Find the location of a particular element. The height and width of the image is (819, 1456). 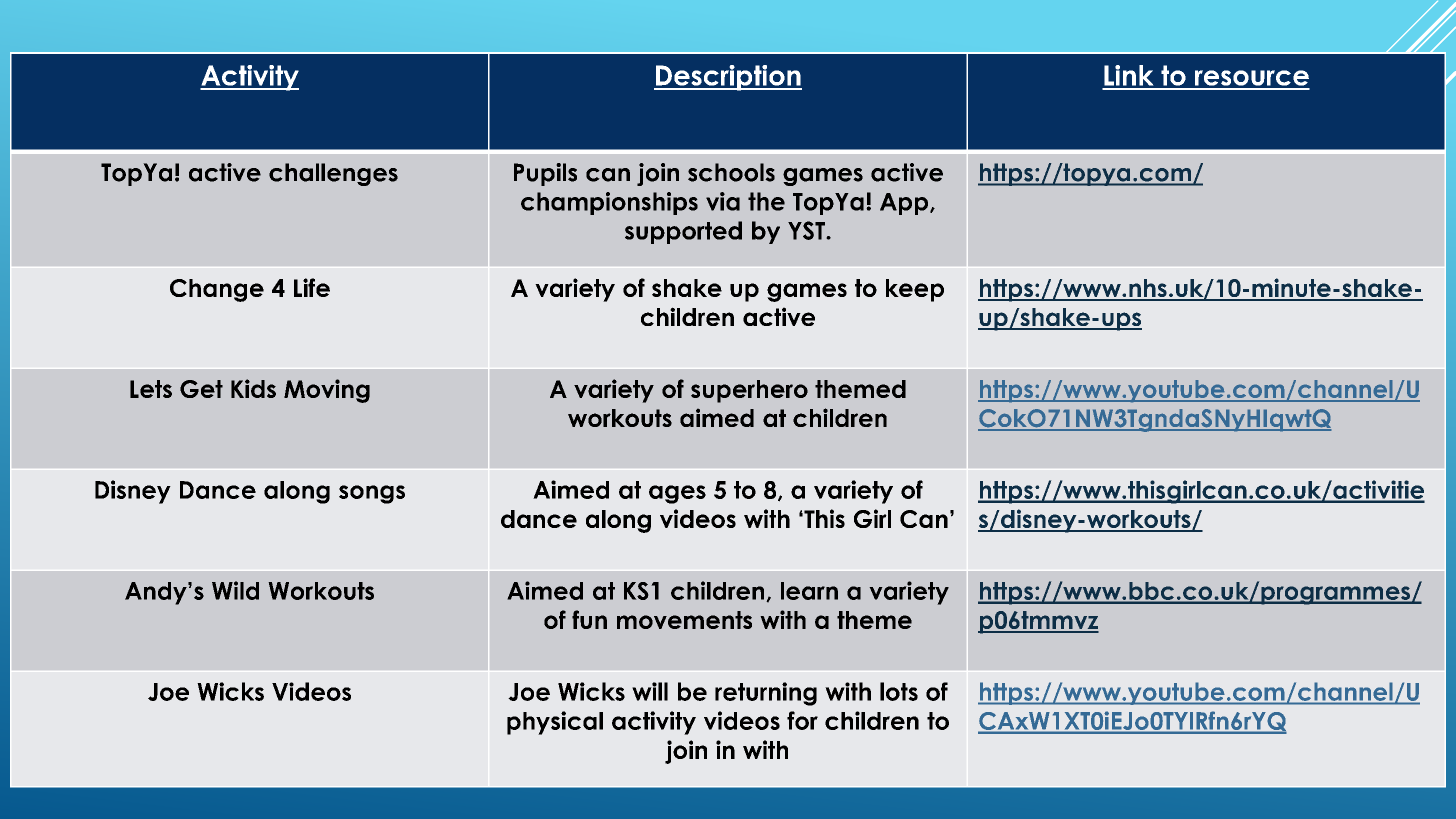

Kids is located at coordinates (253, 388).
